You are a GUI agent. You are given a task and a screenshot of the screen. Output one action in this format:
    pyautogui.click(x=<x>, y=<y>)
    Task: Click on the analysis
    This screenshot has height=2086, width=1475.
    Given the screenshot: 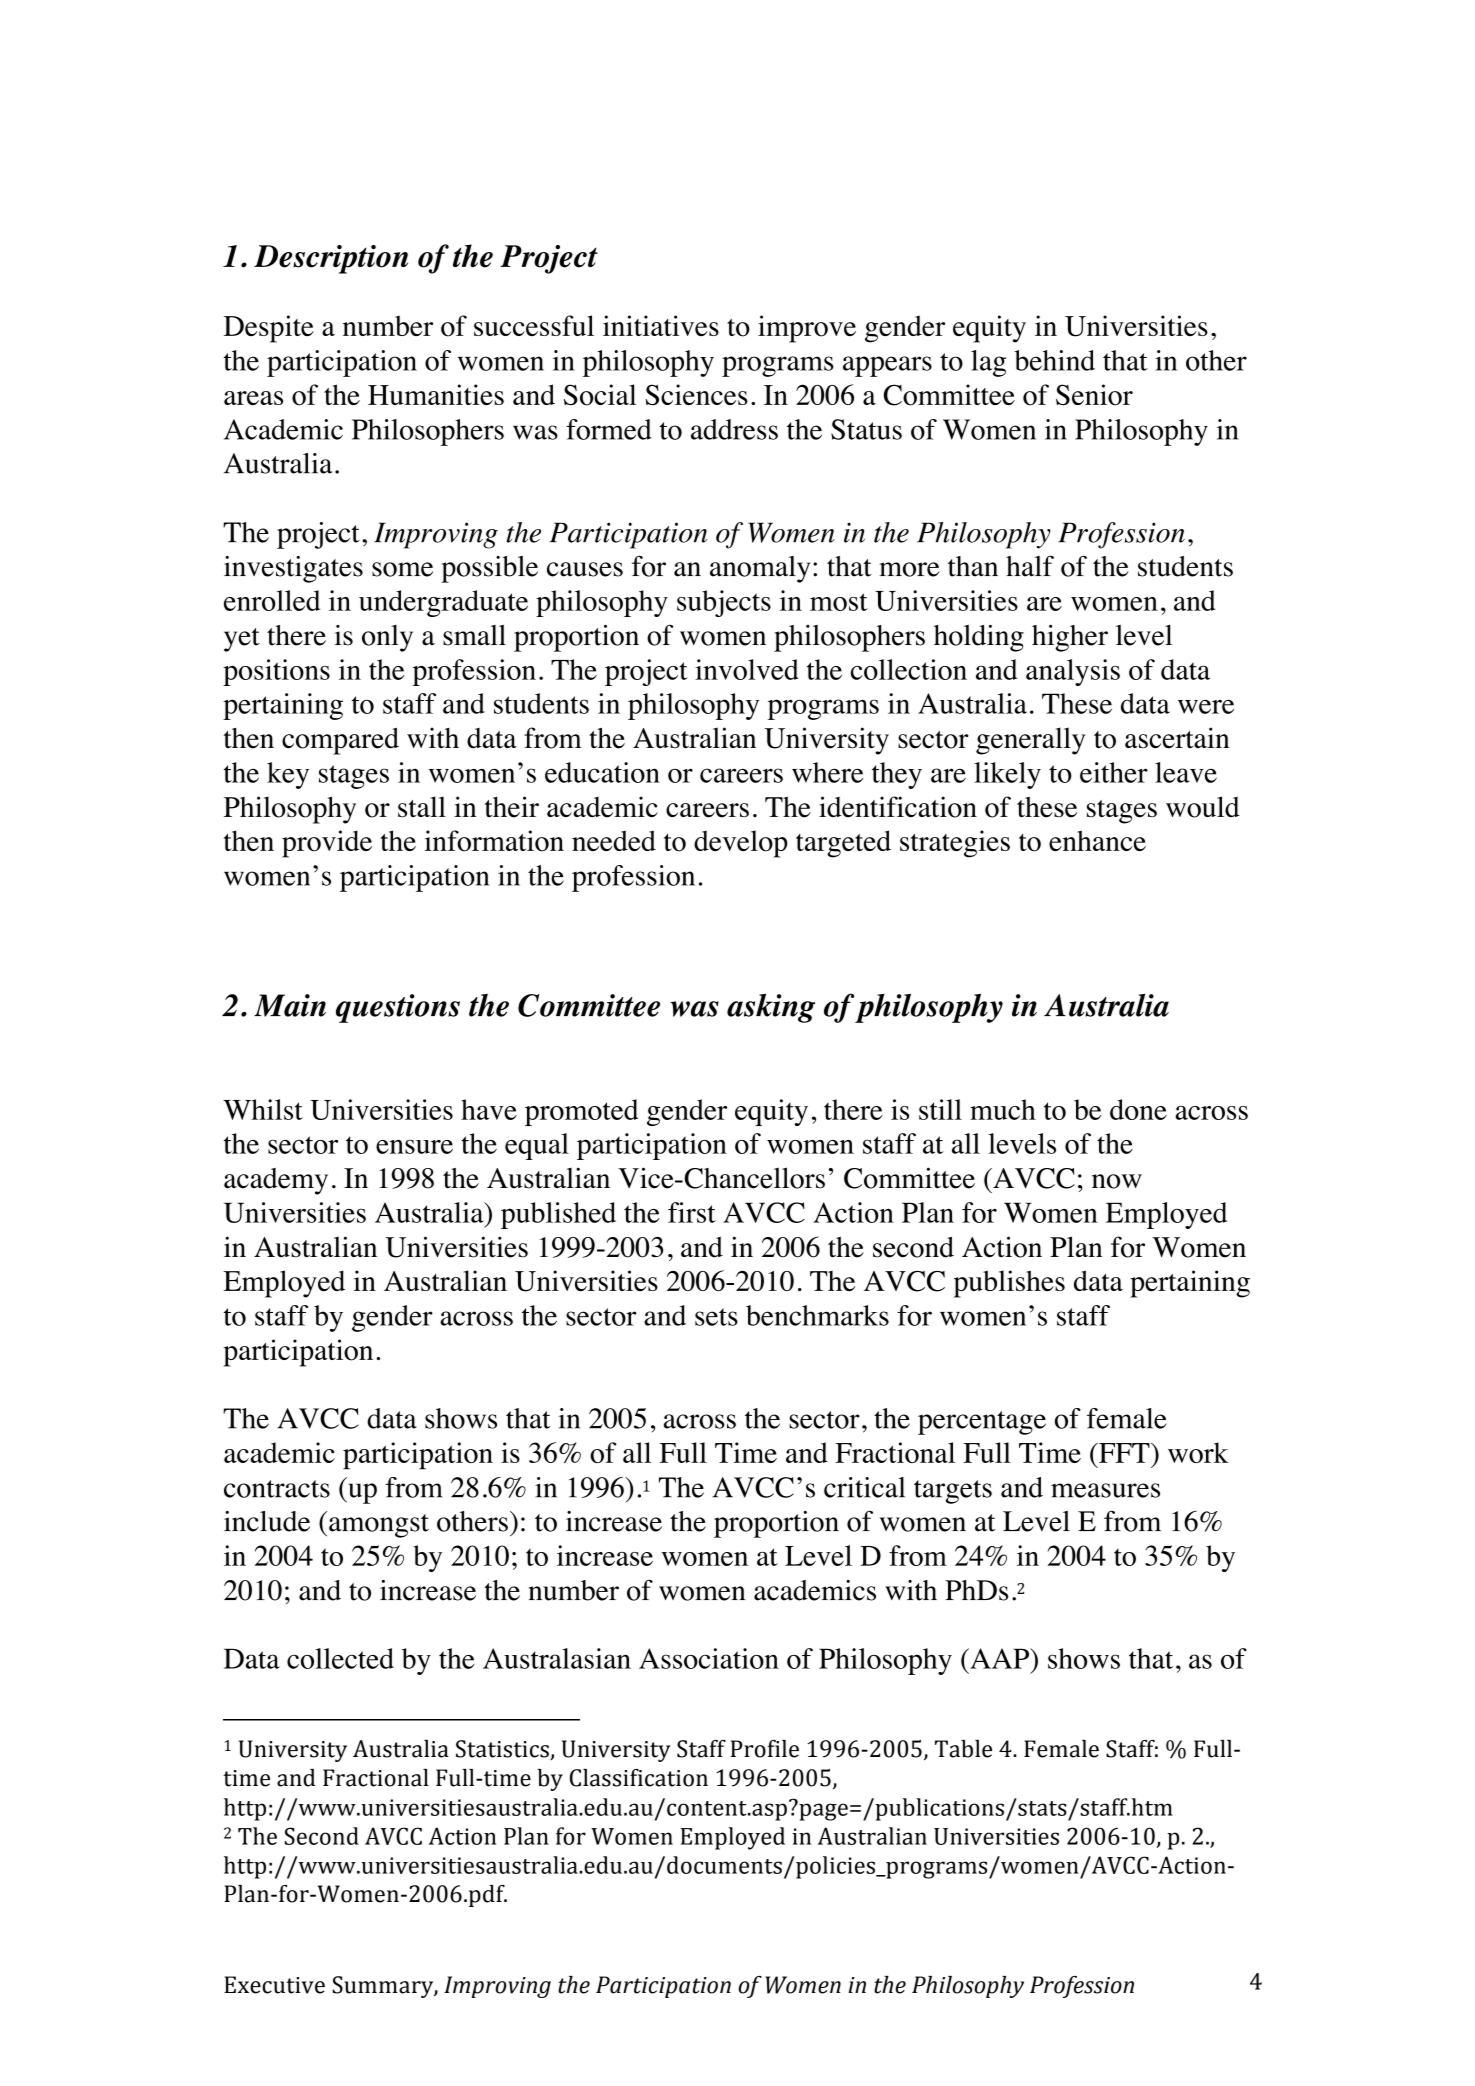 What is the action you would take?
    pyautogui.click(x=1073, y=672)
